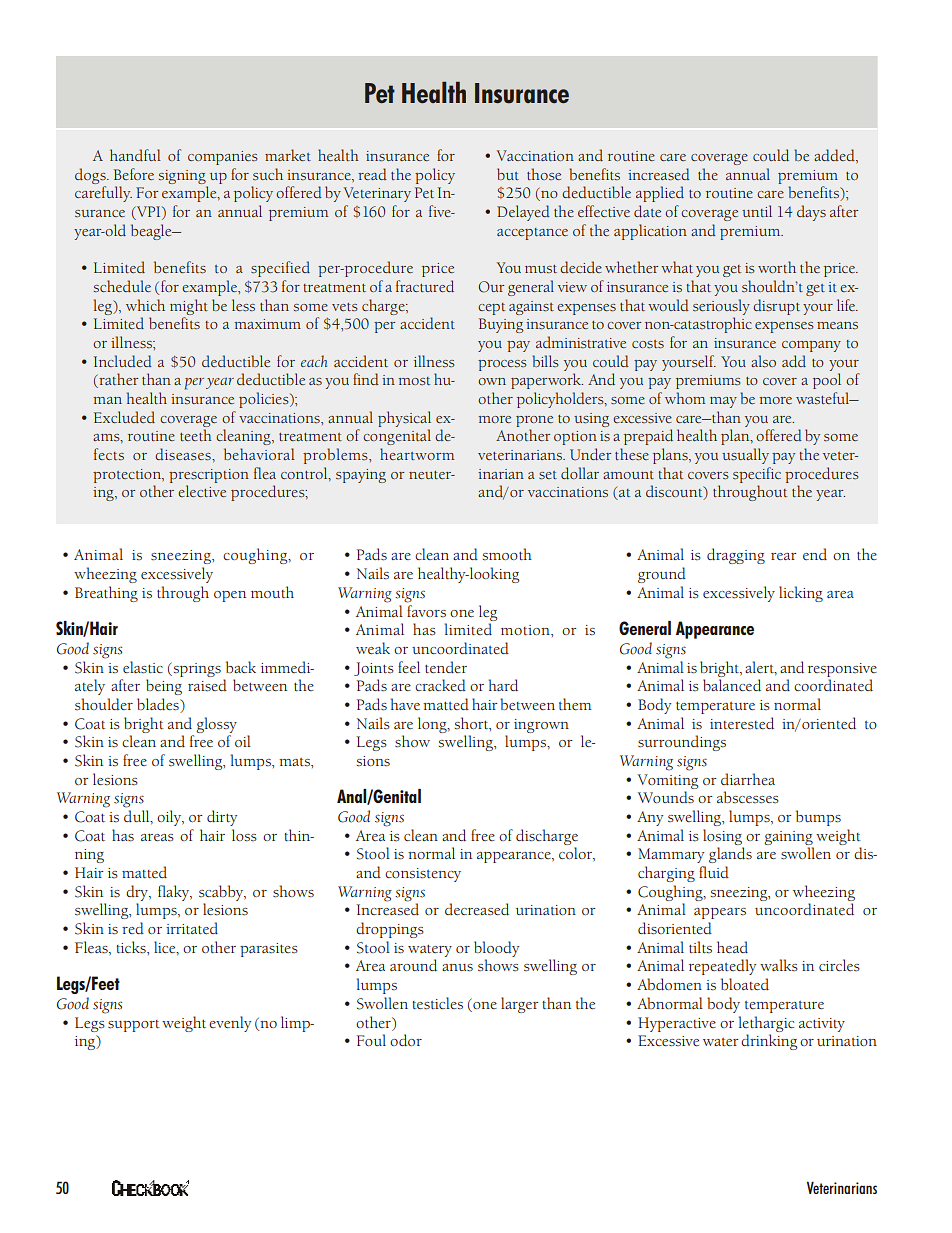  I want to click on sis, so click(417, 873).
